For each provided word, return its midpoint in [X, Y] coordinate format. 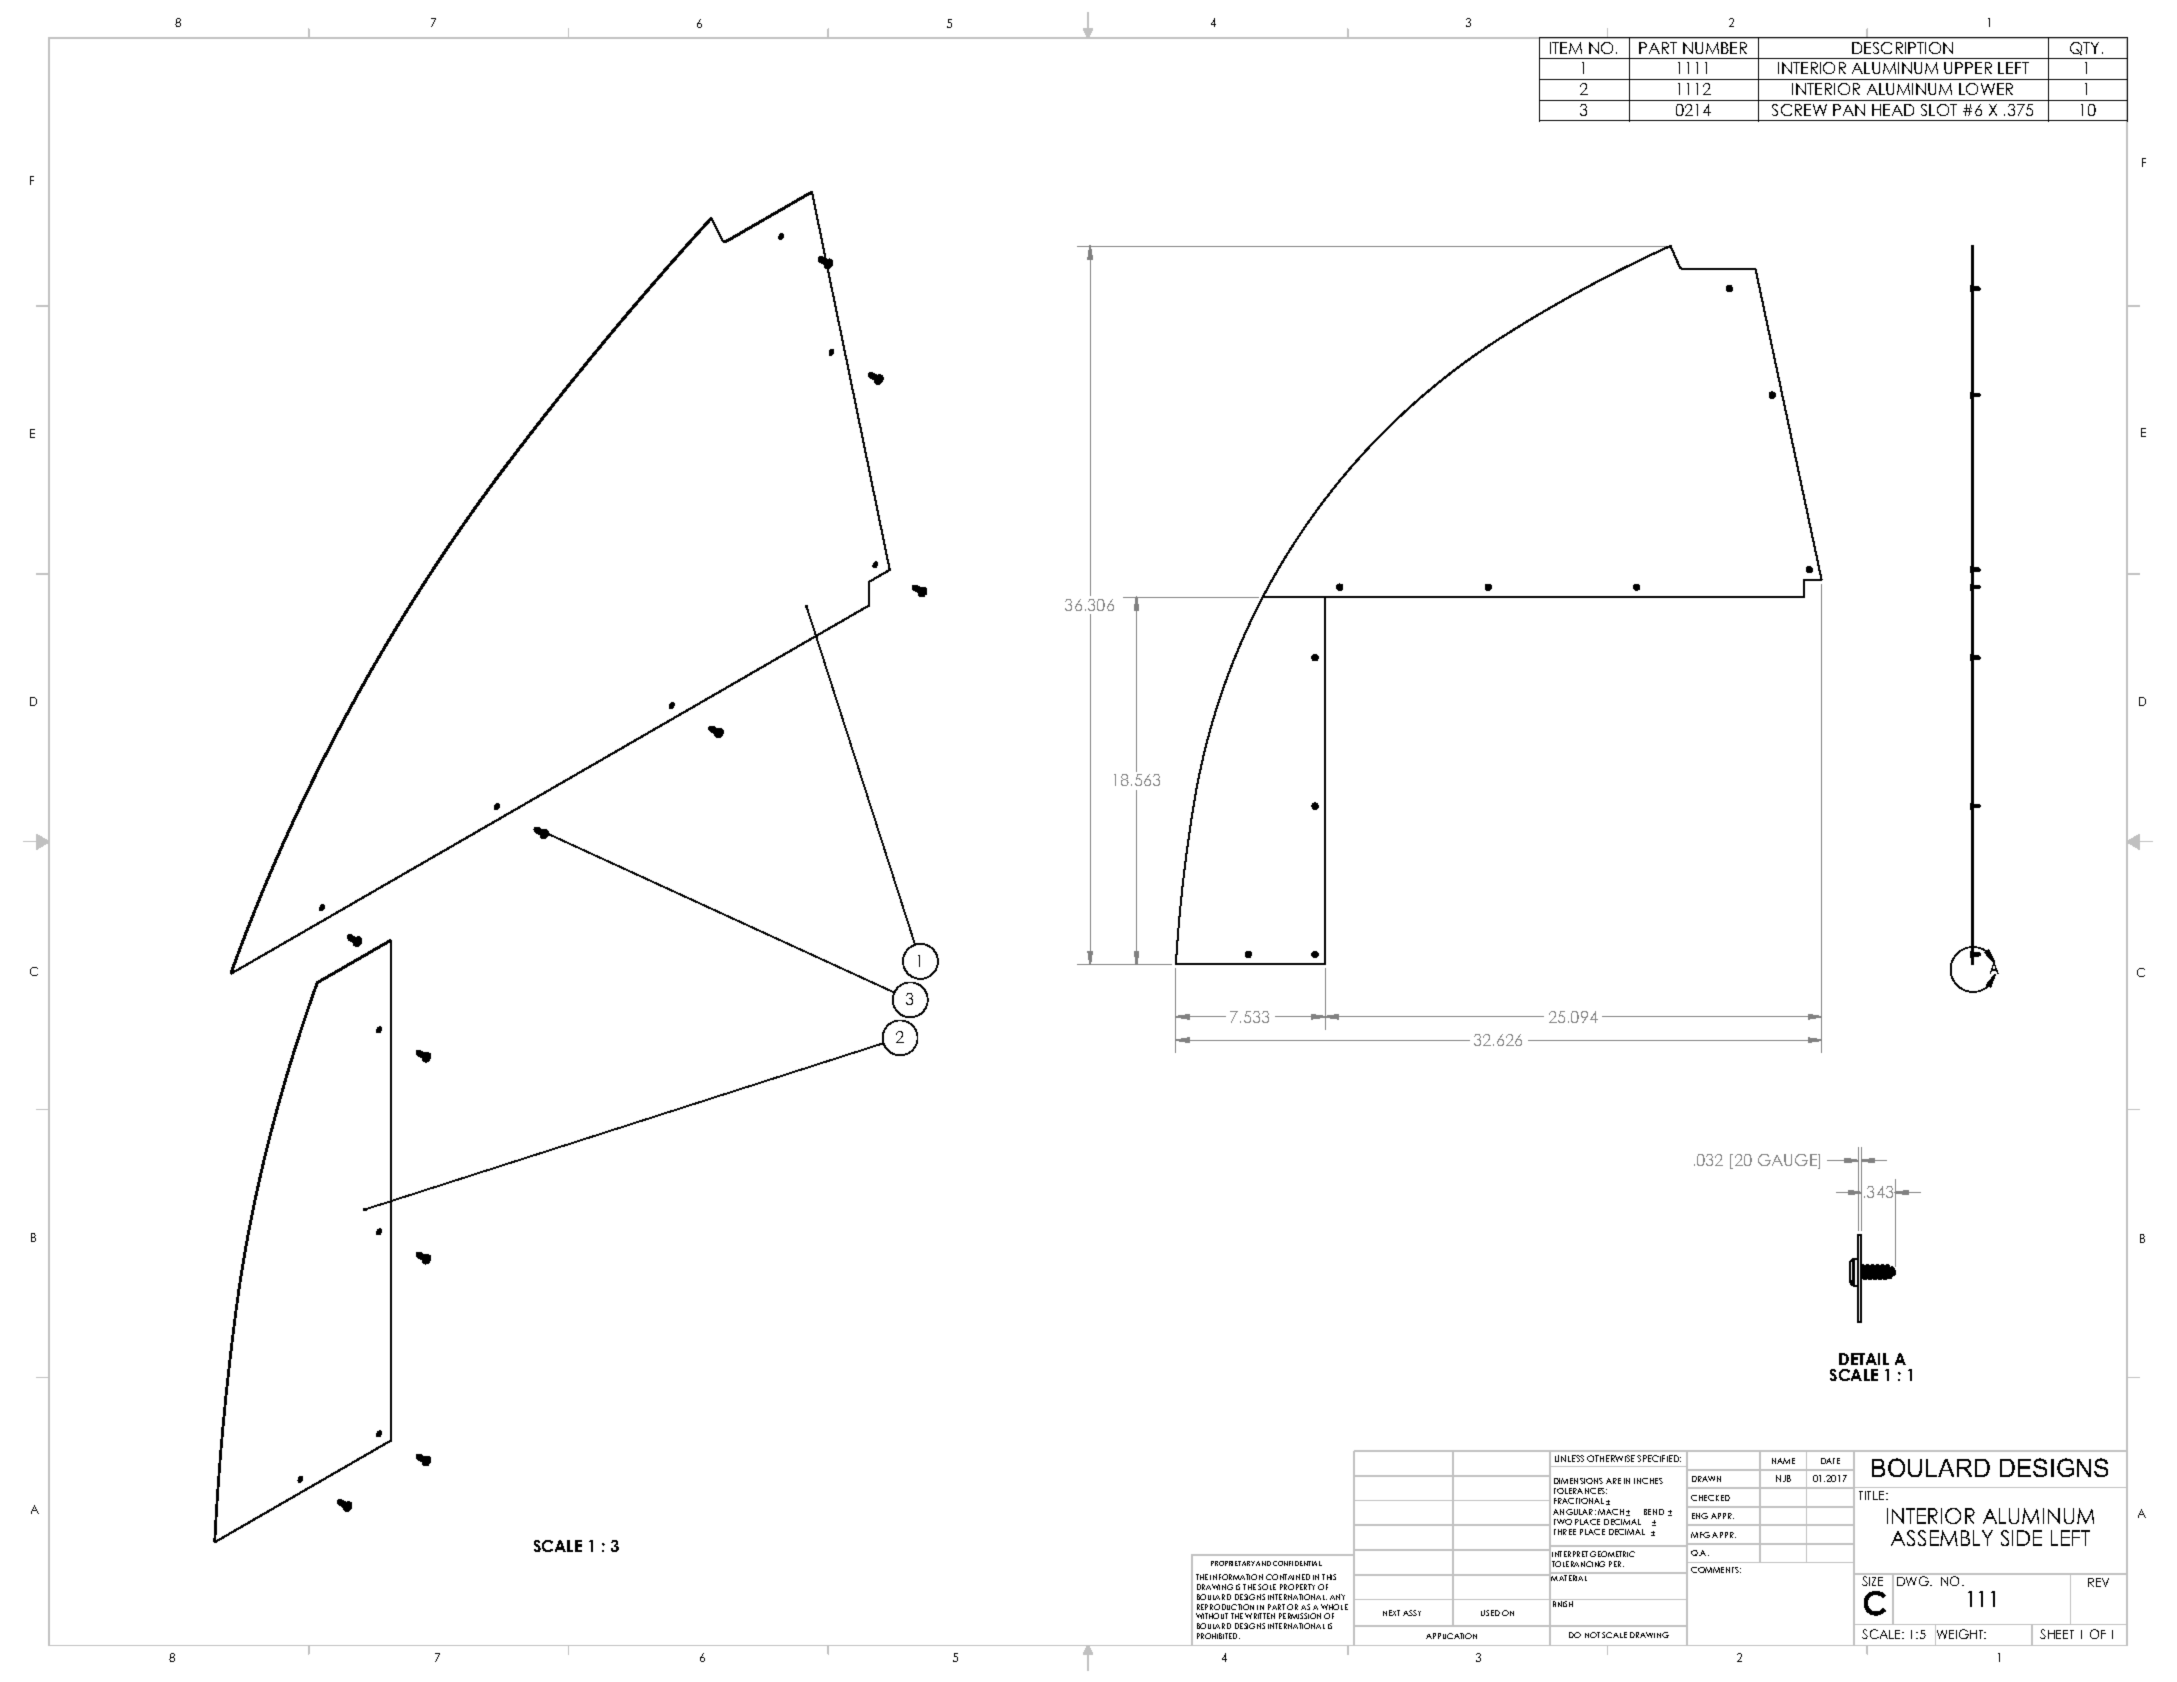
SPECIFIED [1659, 1458]
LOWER [1986, 89]
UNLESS [1569, 1458]
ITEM [1566, 48]
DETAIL [1864, 1359]
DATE [1830, 1461]
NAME [1783, 1461]
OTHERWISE [1611, 1458]
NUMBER [1715, 48]
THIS [1329, 1577]
